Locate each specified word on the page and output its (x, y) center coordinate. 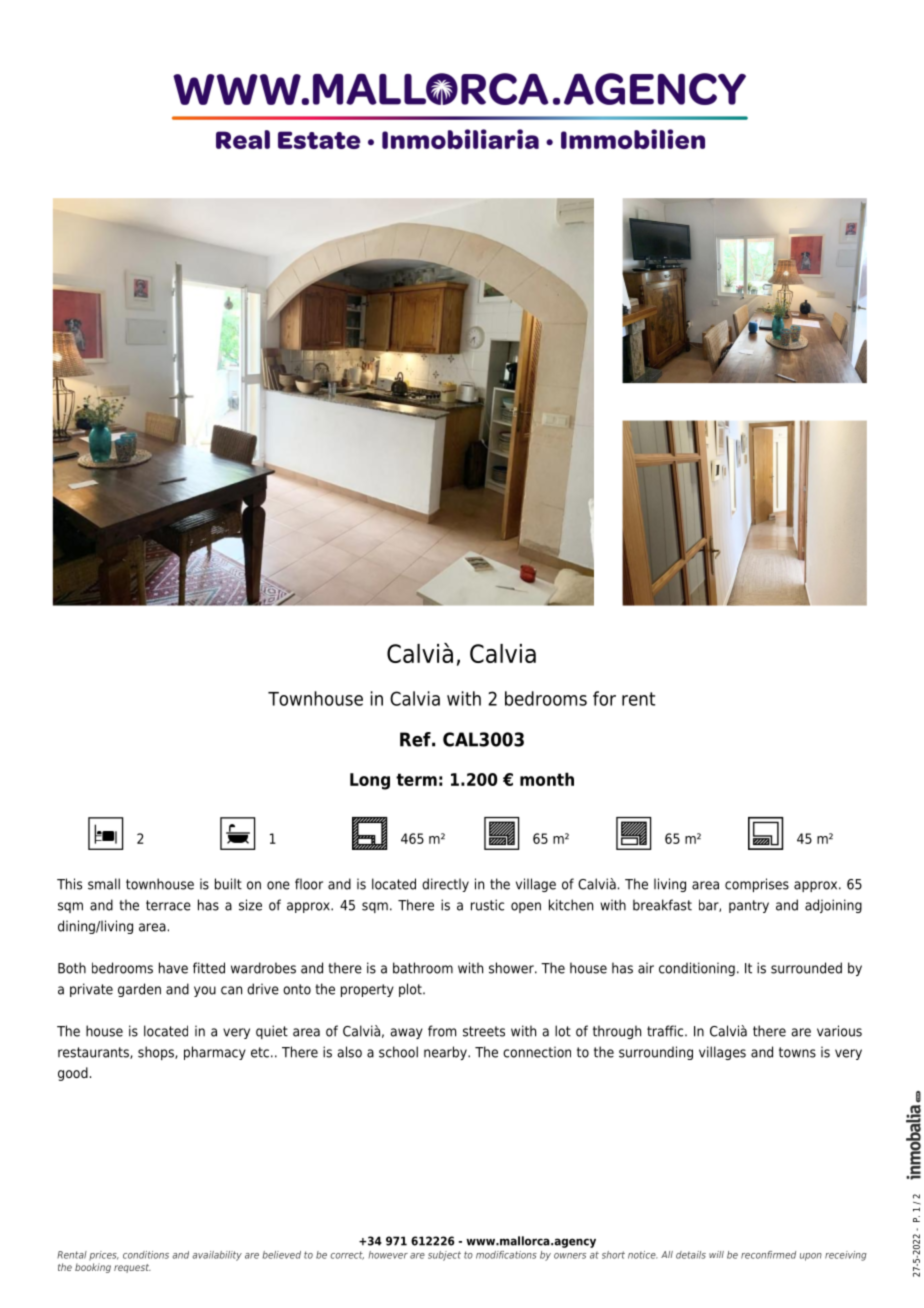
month (547, 779)
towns (797, 1052)
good (73, 1074)
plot (411, 990)
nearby (446, 1053)
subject (444, 1256)
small (104, 884)
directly (445, 885)
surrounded (806, 968)
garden (139, 990)
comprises (757, 885)
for (604, 698)
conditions (146, 1255)
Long (370, 781)
